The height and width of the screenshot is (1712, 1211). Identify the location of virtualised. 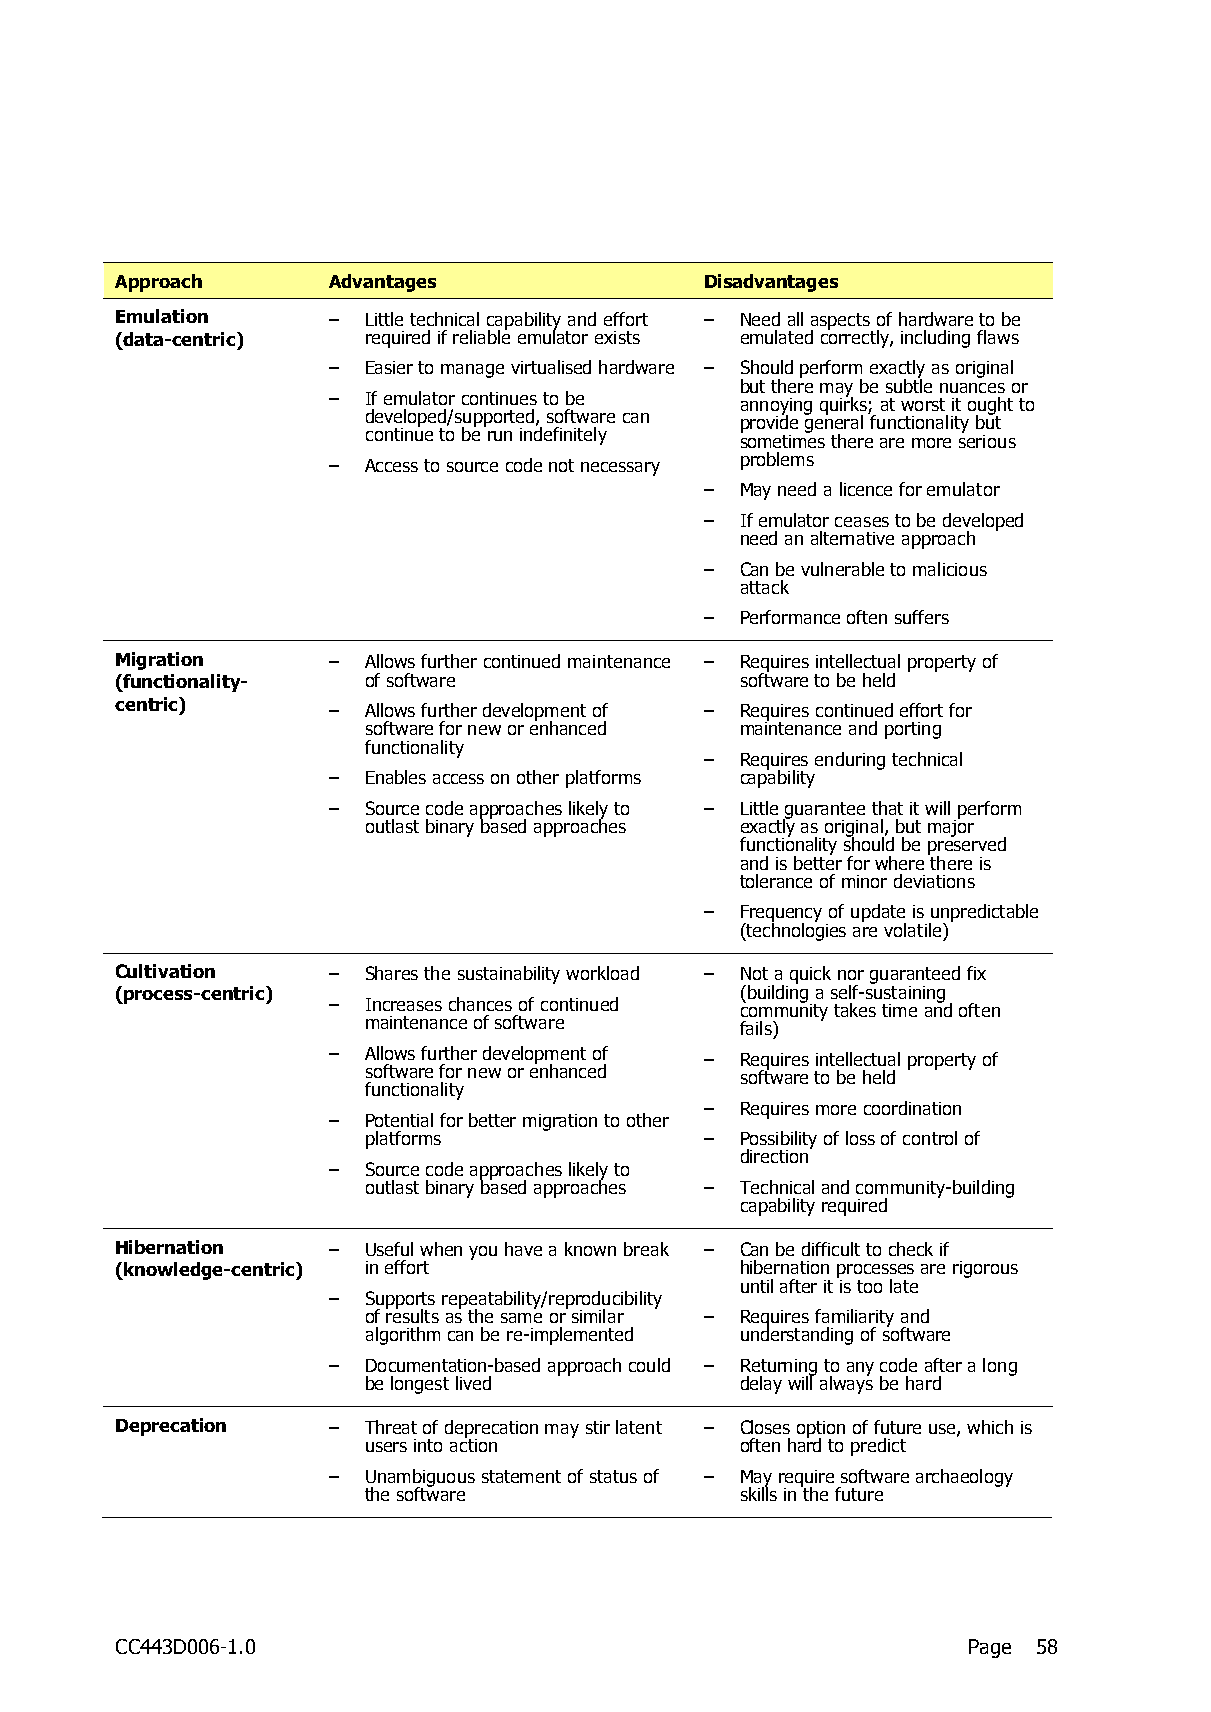
(551, 367).
